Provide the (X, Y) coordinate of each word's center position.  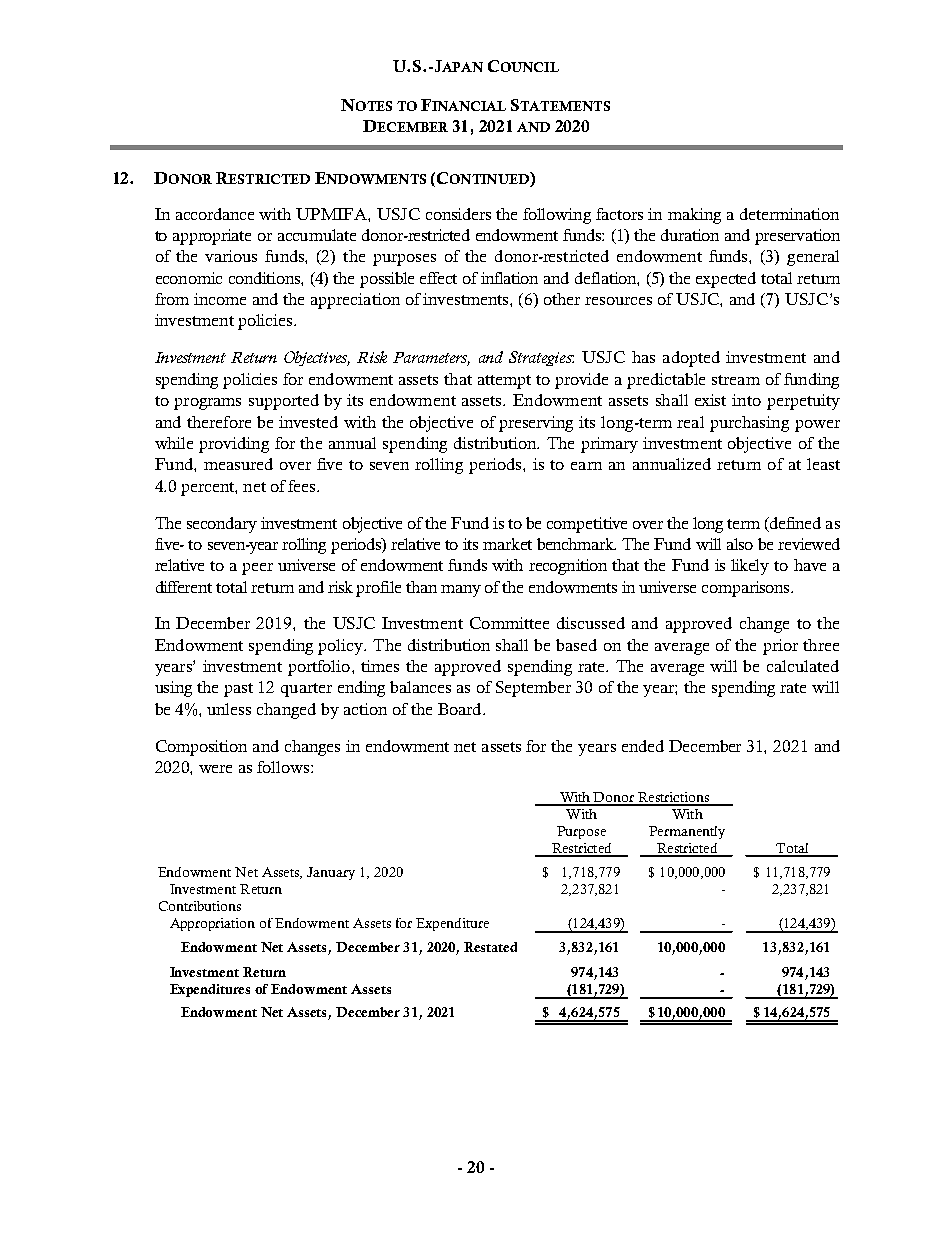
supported (284, 402)
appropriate (212, 237)
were (215, 769)
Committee (509, 623)
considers (458, 214)
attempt (504, 382)
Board (461, 709)
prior (780, 647)
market (507, 544)
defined (794, 524)
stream (736, 380)
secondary (222, 525)
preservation (797, 237)
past (238, 690)
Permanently (687, 832)
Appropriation (212, 924)
